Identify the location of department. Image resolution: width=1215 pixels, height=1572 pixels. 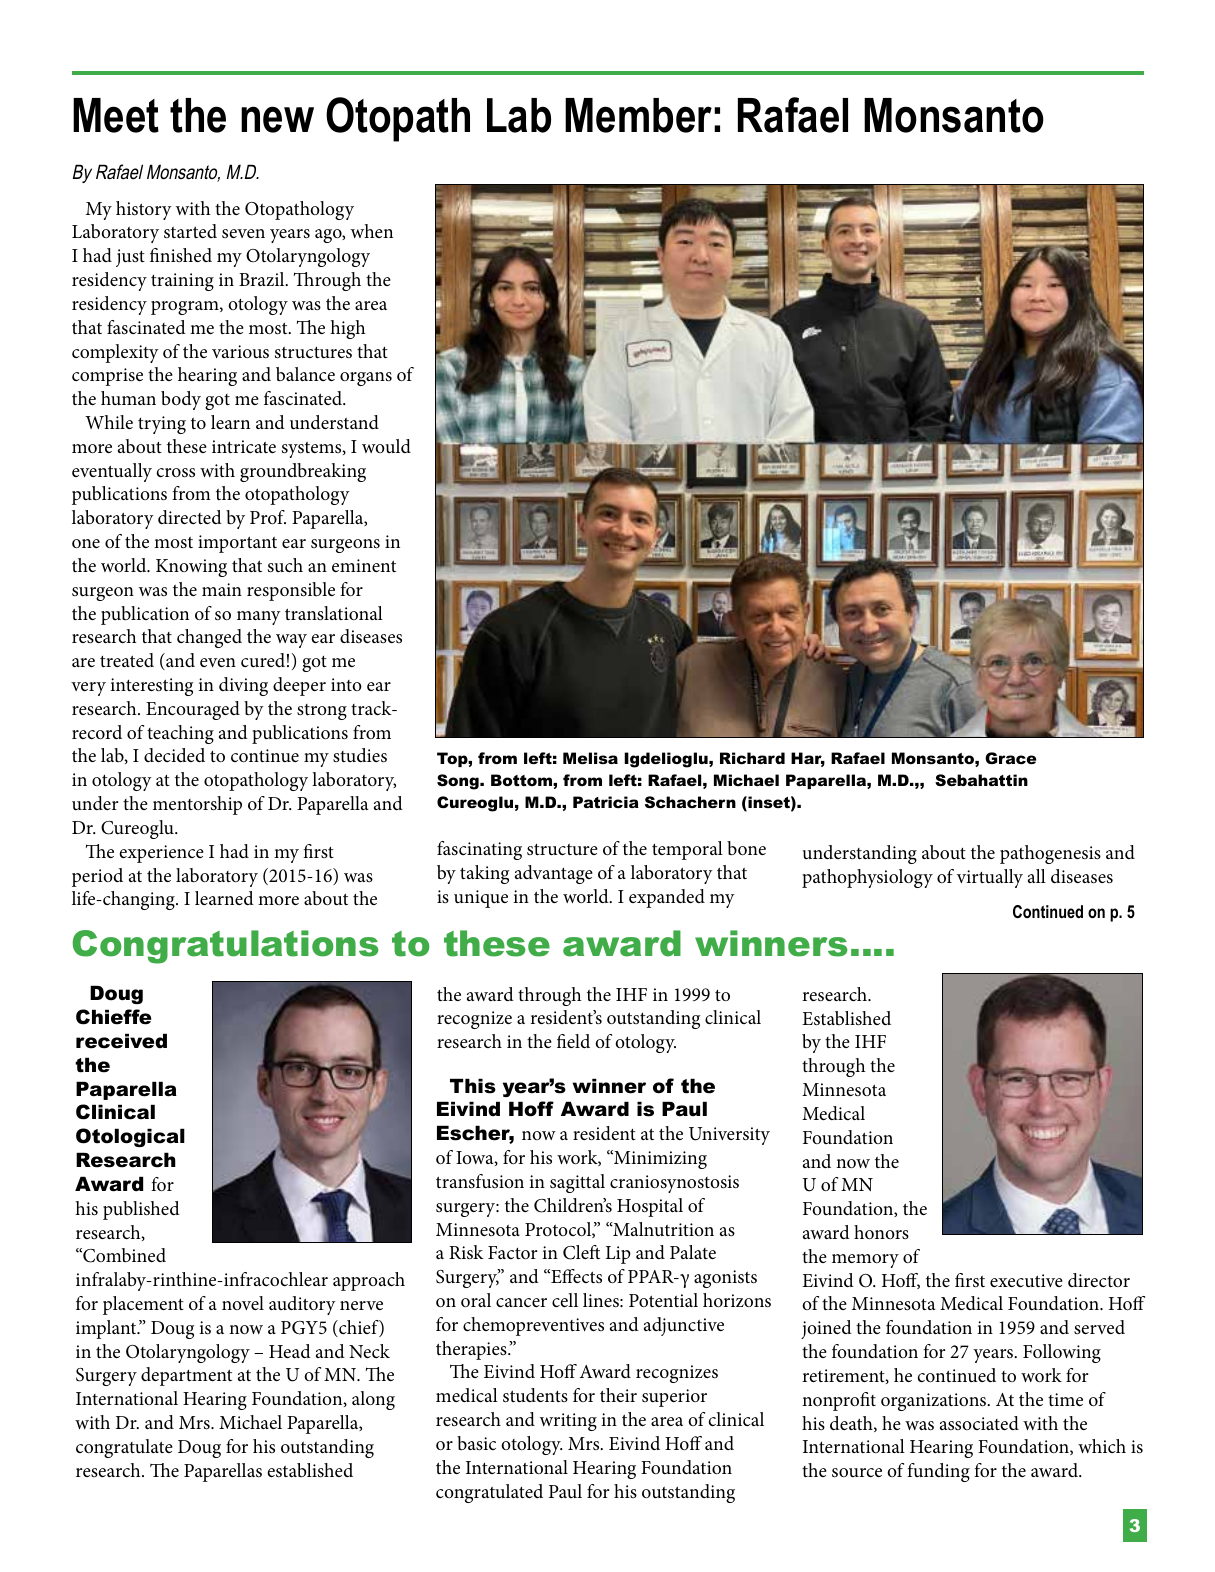
(186, 1376).
